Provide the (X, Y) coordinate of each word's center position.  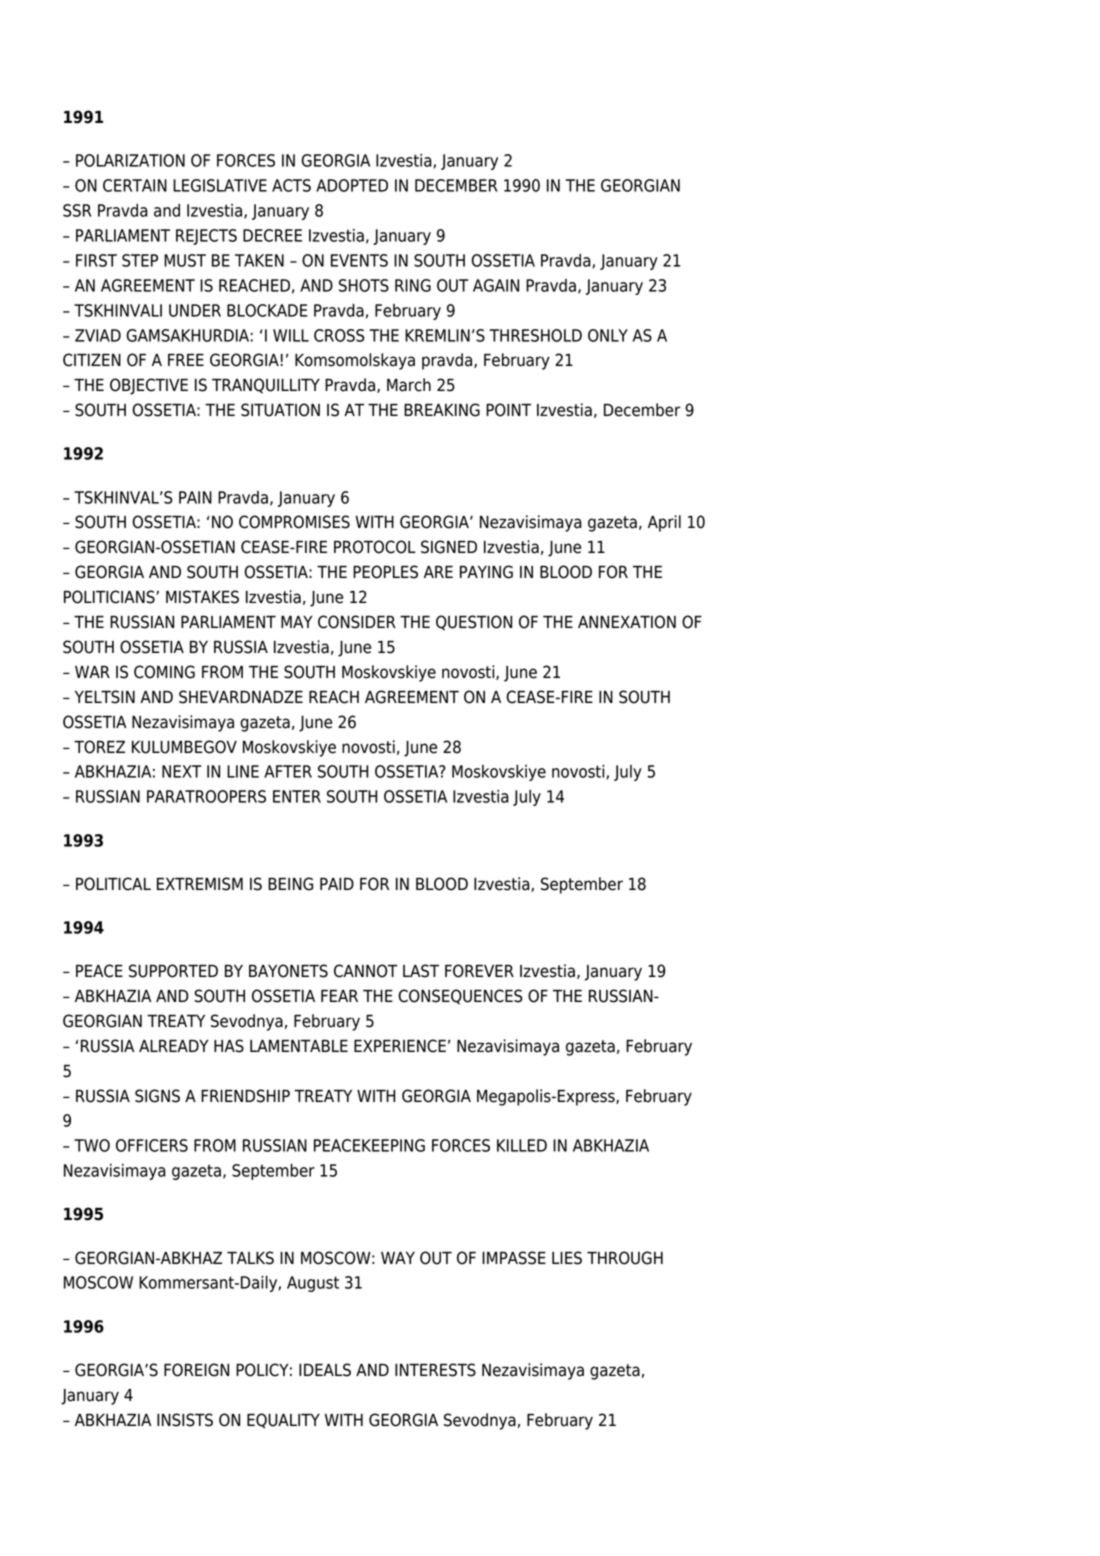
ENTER (297, 796)
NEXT (182, 771)
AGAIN (496, 285)
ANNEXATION (627, 622)
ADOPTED (352, 185)
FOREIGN (196, 1370)
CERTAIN (135, 185)
